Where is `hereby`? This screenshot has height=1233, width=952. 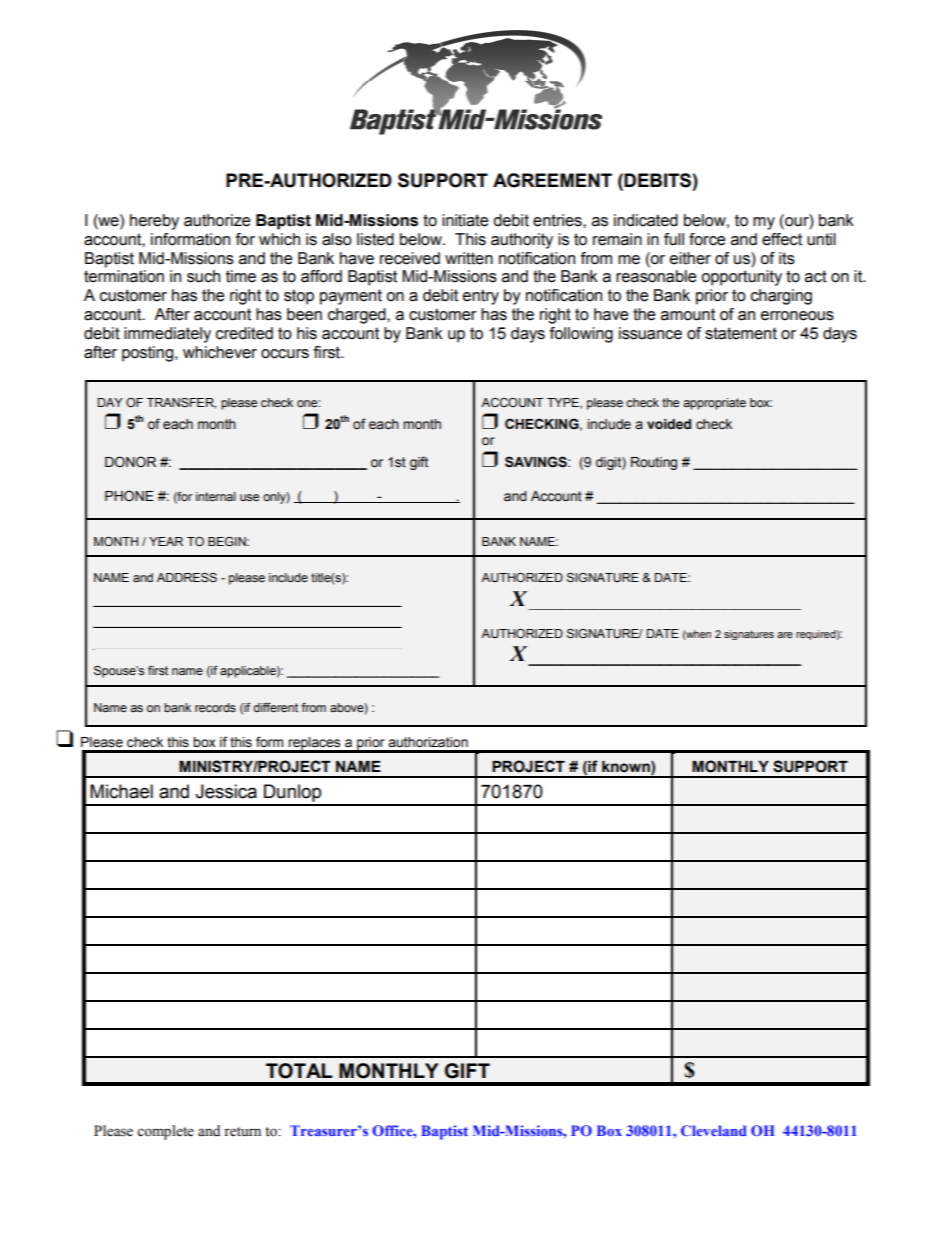
hereby is located at coordinates (154, 222).
